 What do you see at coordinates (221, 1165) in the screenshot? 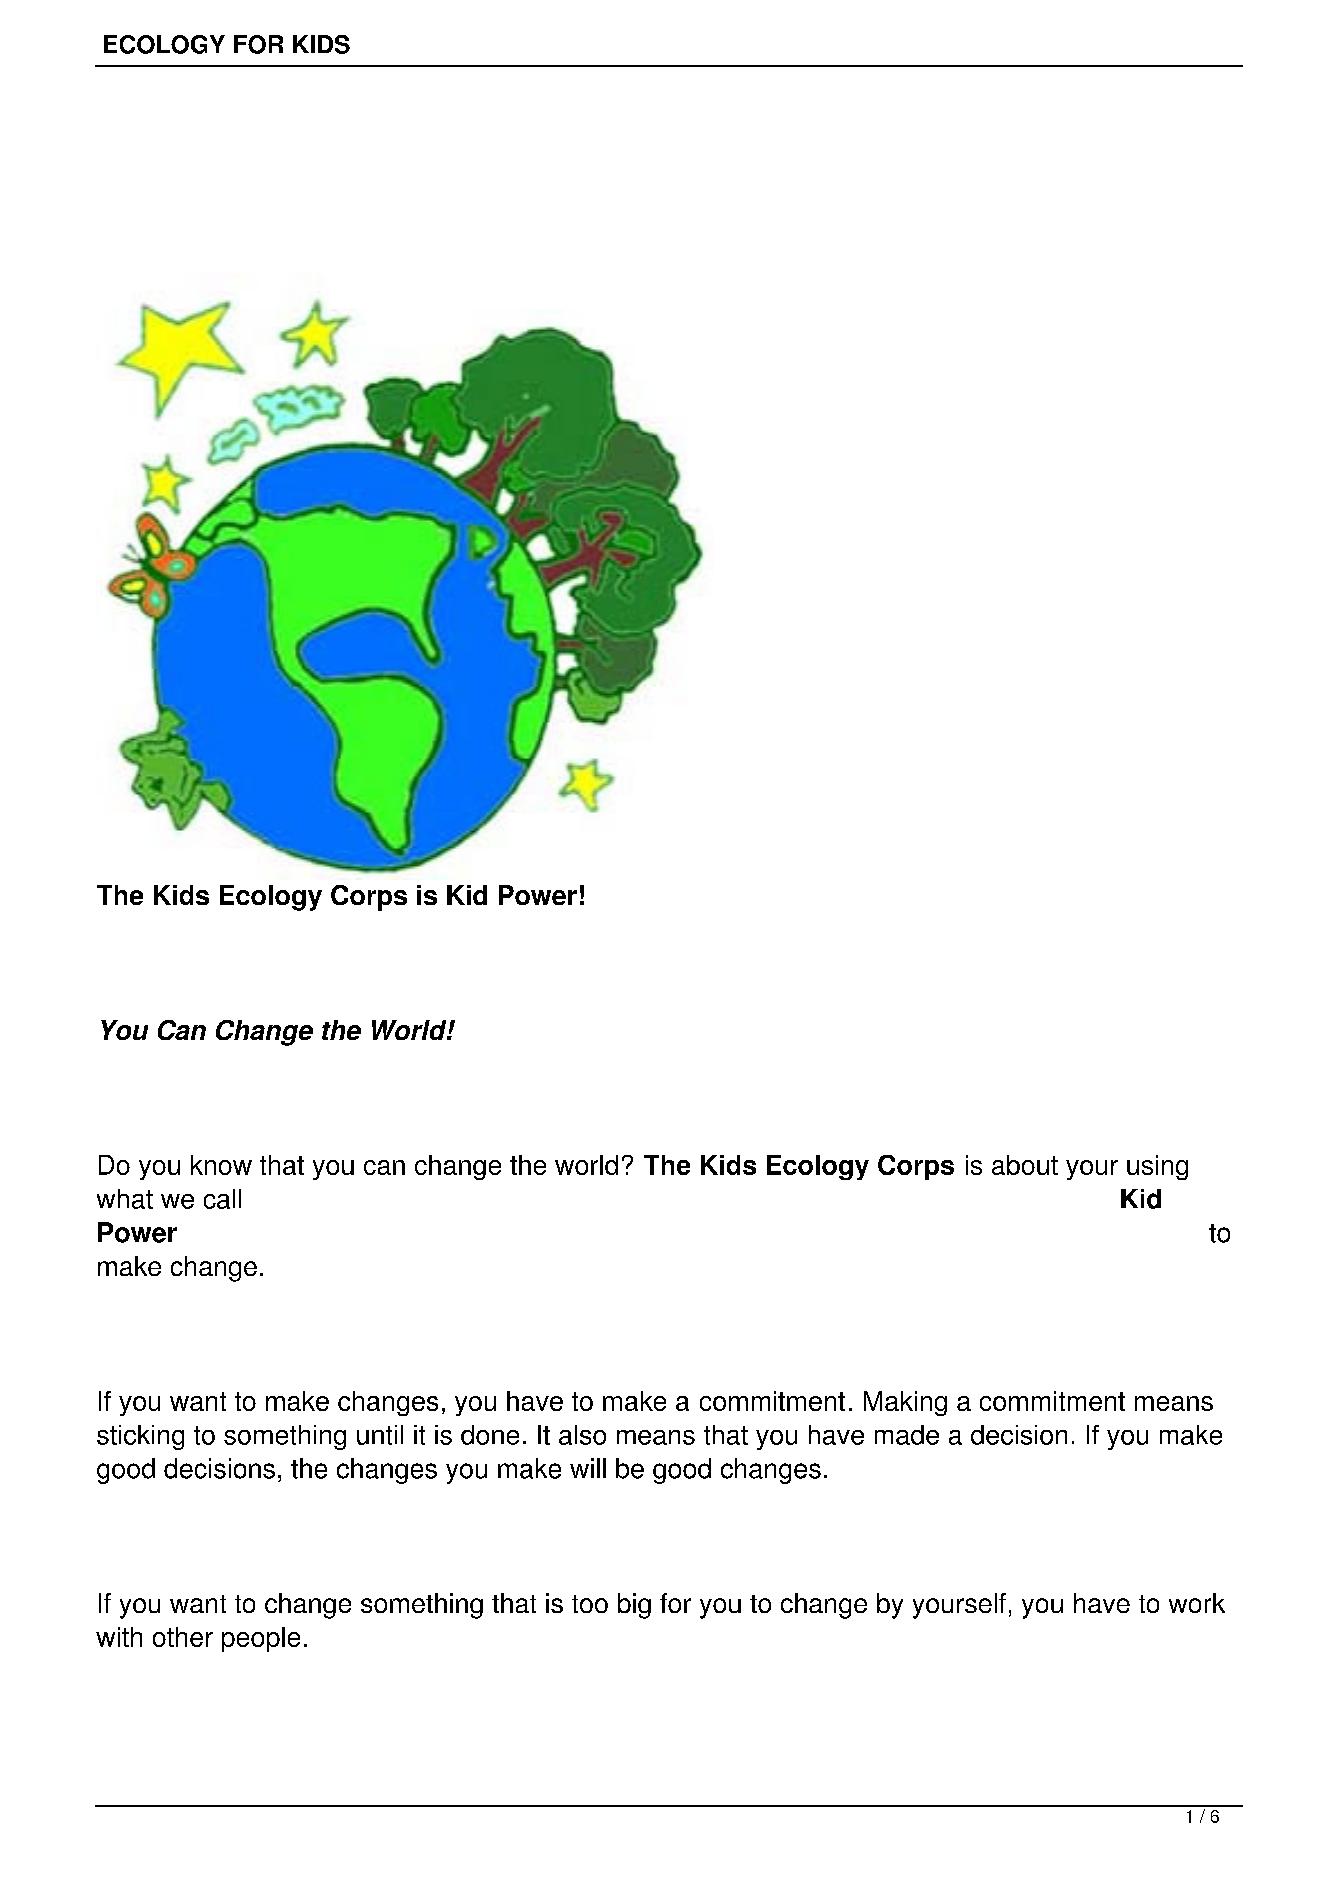
I see `know` at bounding box center [221, 1165].
